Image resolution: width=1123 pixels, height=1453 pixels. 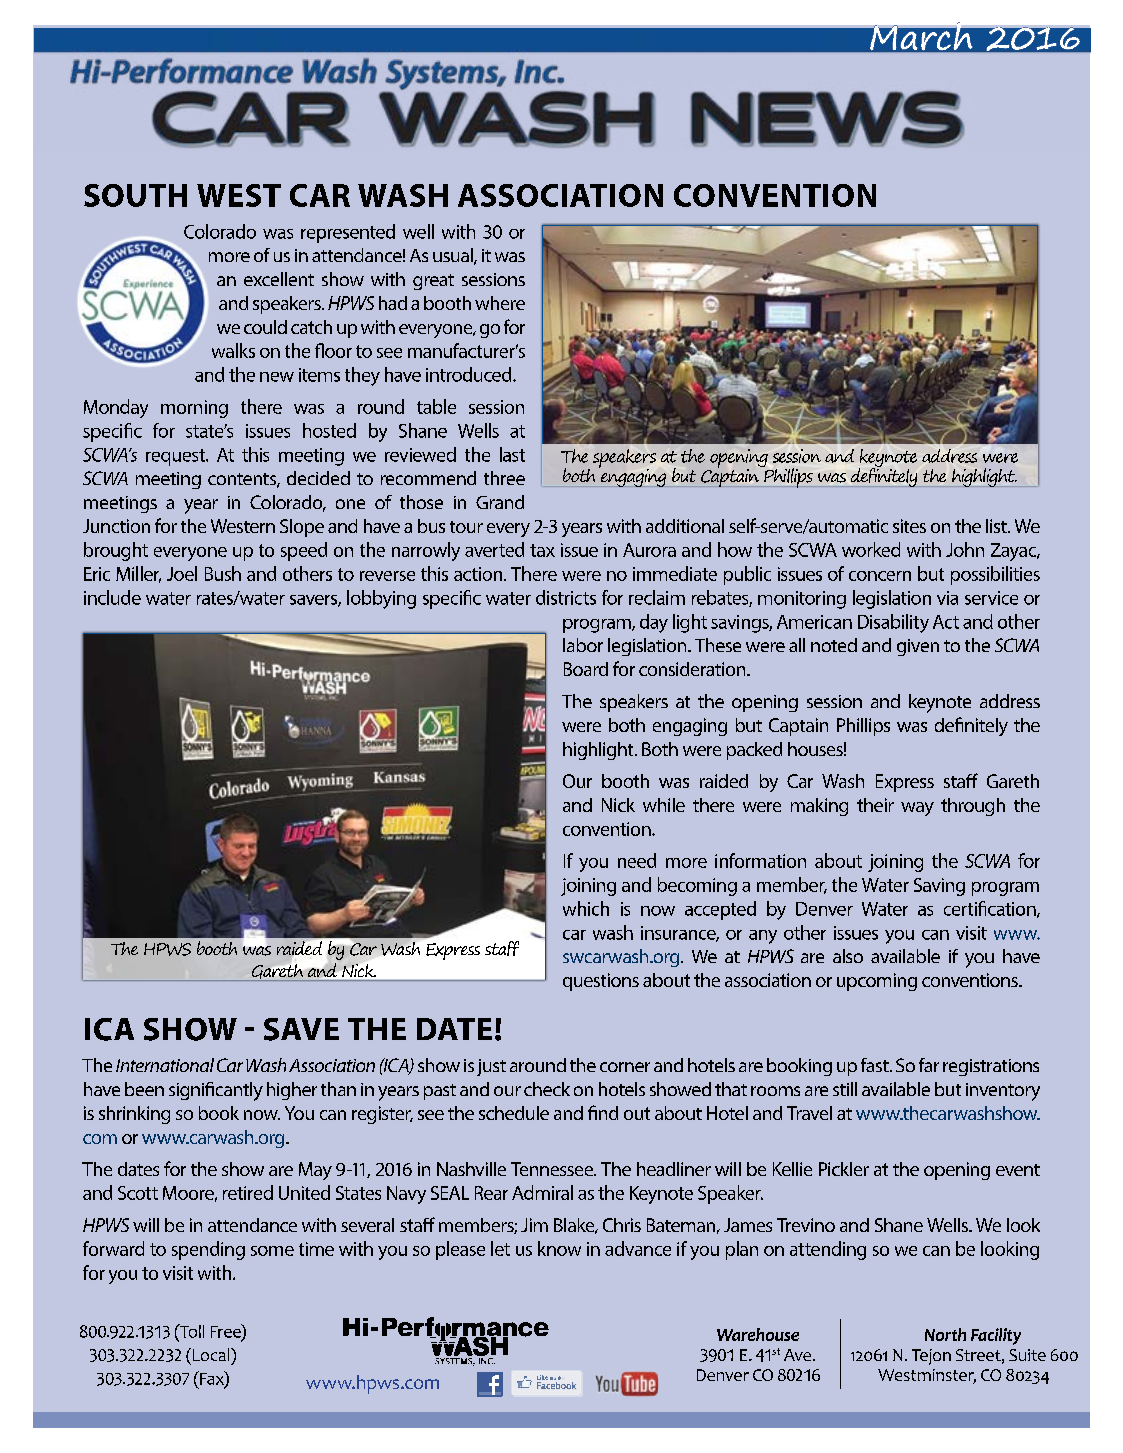 I want to click on questions, so click(x=601, y=982).
